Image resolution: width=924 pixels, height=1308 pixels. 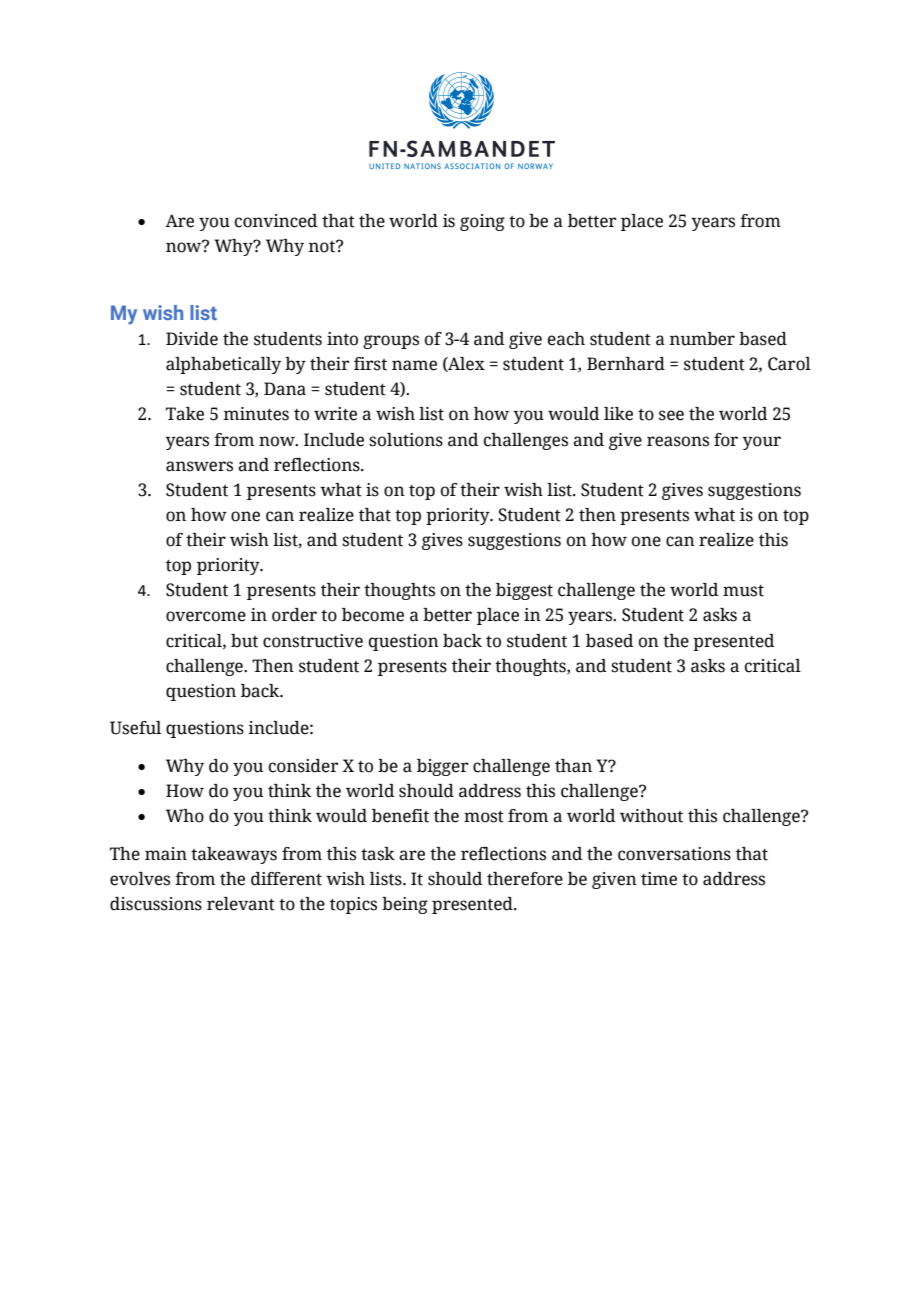 What do you see at coordinates (244, 641) in the image?
I see `but` at bounding box center [244, 641].
